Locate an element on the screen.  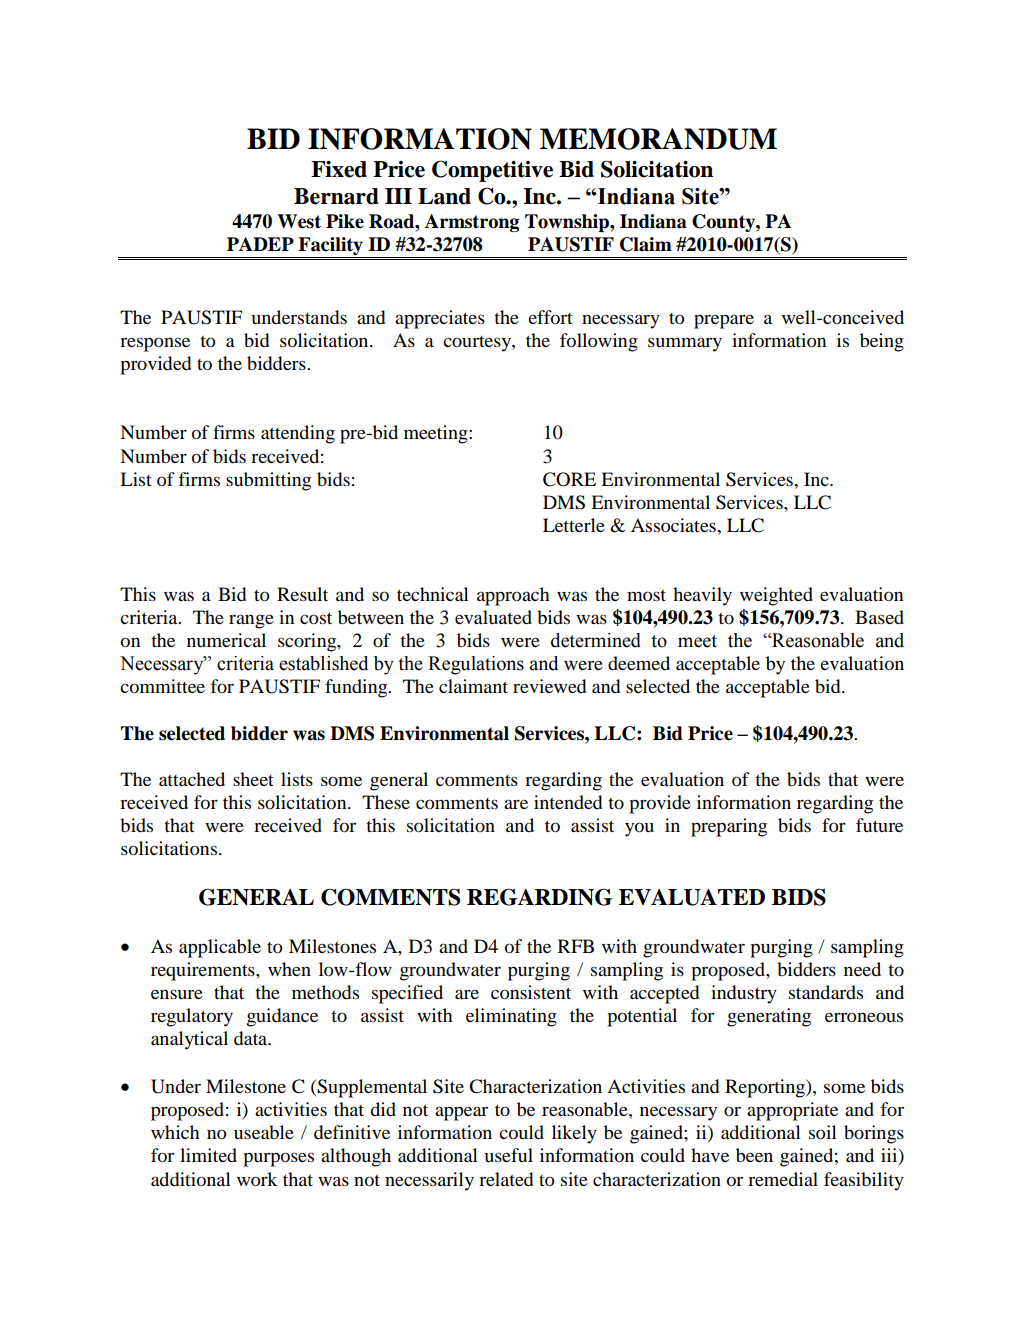
useable is located at coordinates (264, 1132).
